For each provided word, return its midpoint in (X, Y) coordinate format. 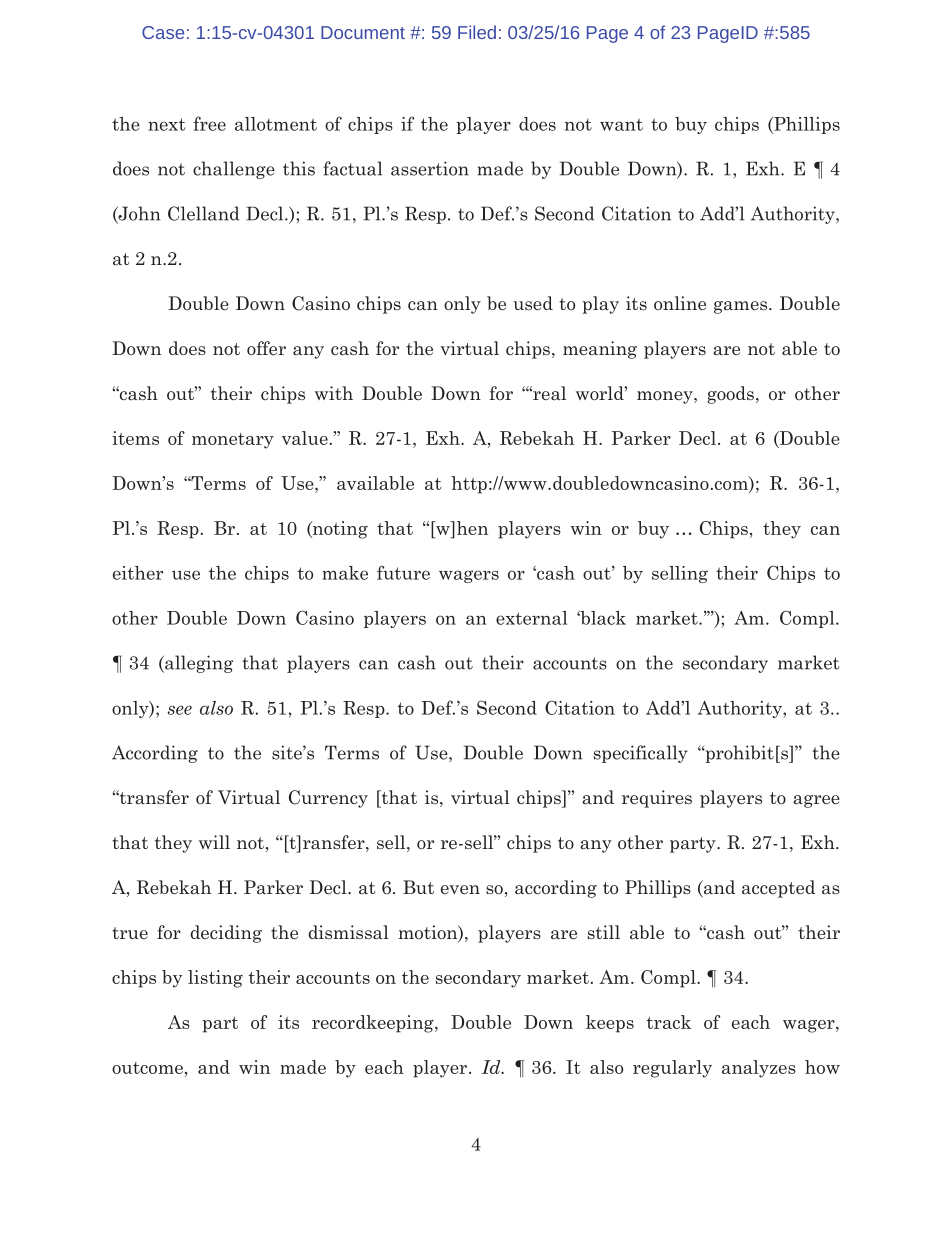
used (533, 303)
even (460, 889)
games (742, 307)
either (138, 573)
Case (163, 32)
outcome (147, 1068)
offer (266, 348)
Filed (477, 32)
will (214, 842)
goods (730, 395)
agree (816, 801)
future (403, 572)
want (621, 124)
